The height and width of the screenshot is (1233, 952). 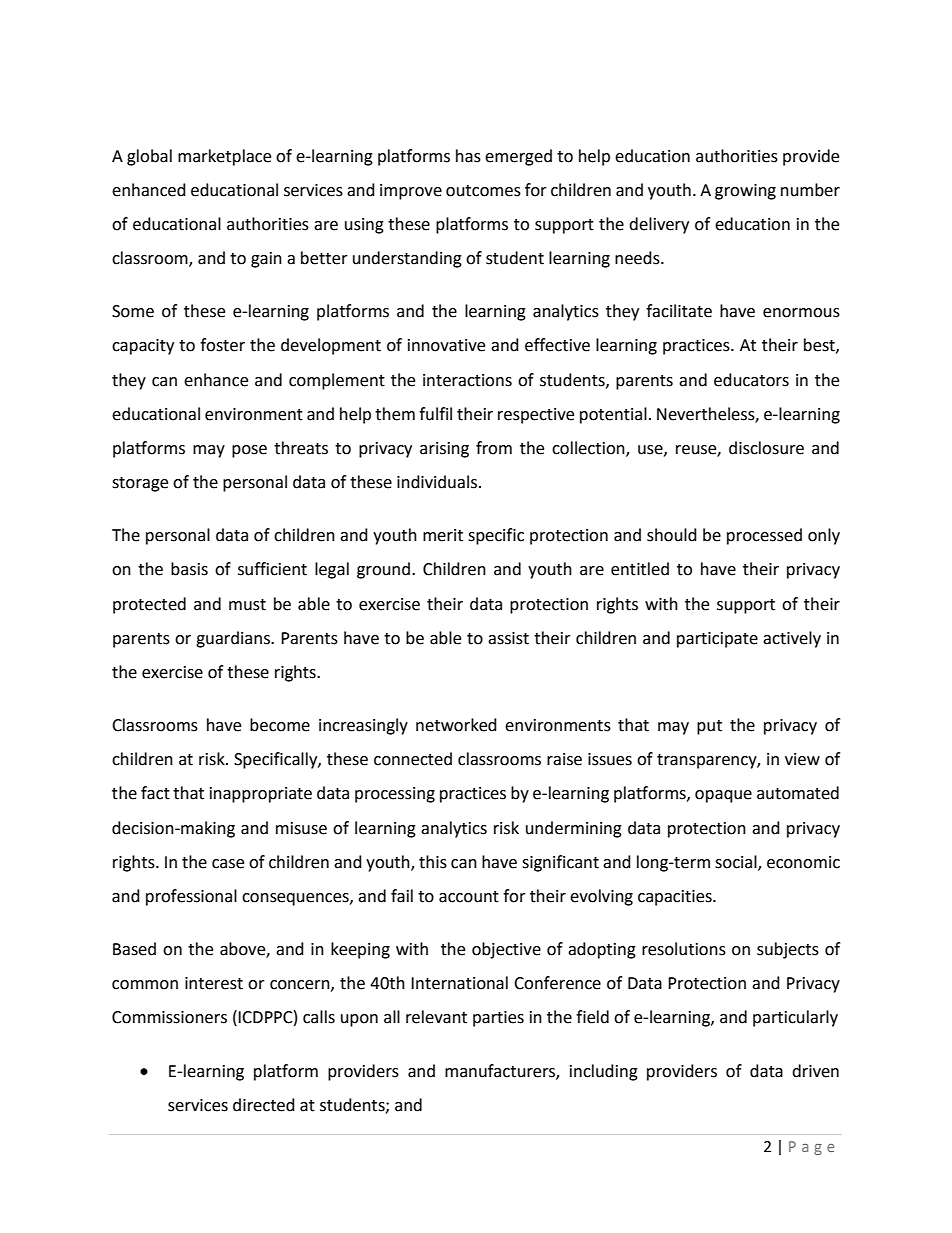 I want to click on outcomes, so click(x=483, y=191).
